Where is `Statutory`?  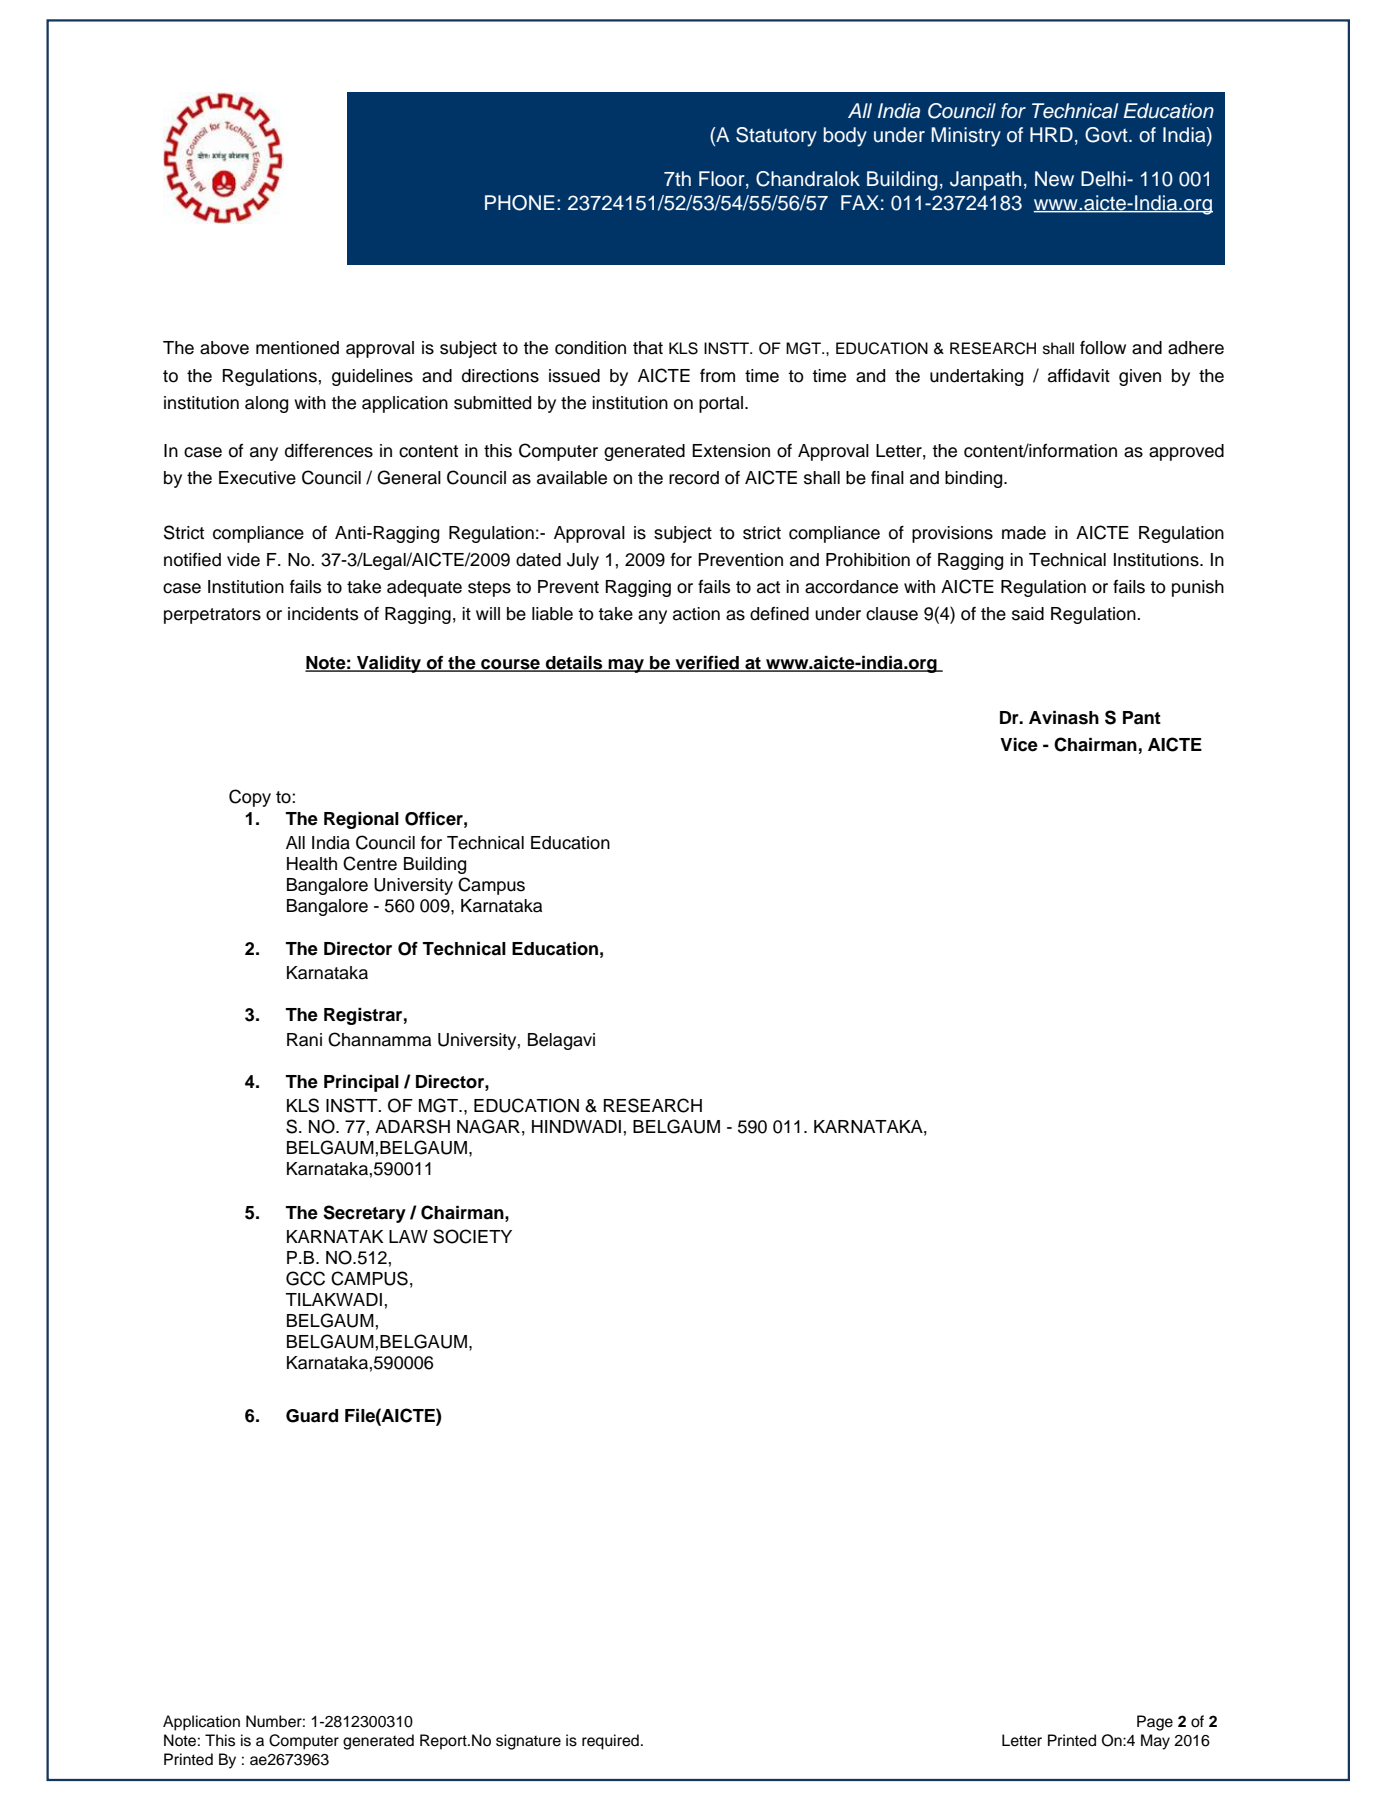 Statutory is located at coordinates (776, 137).
